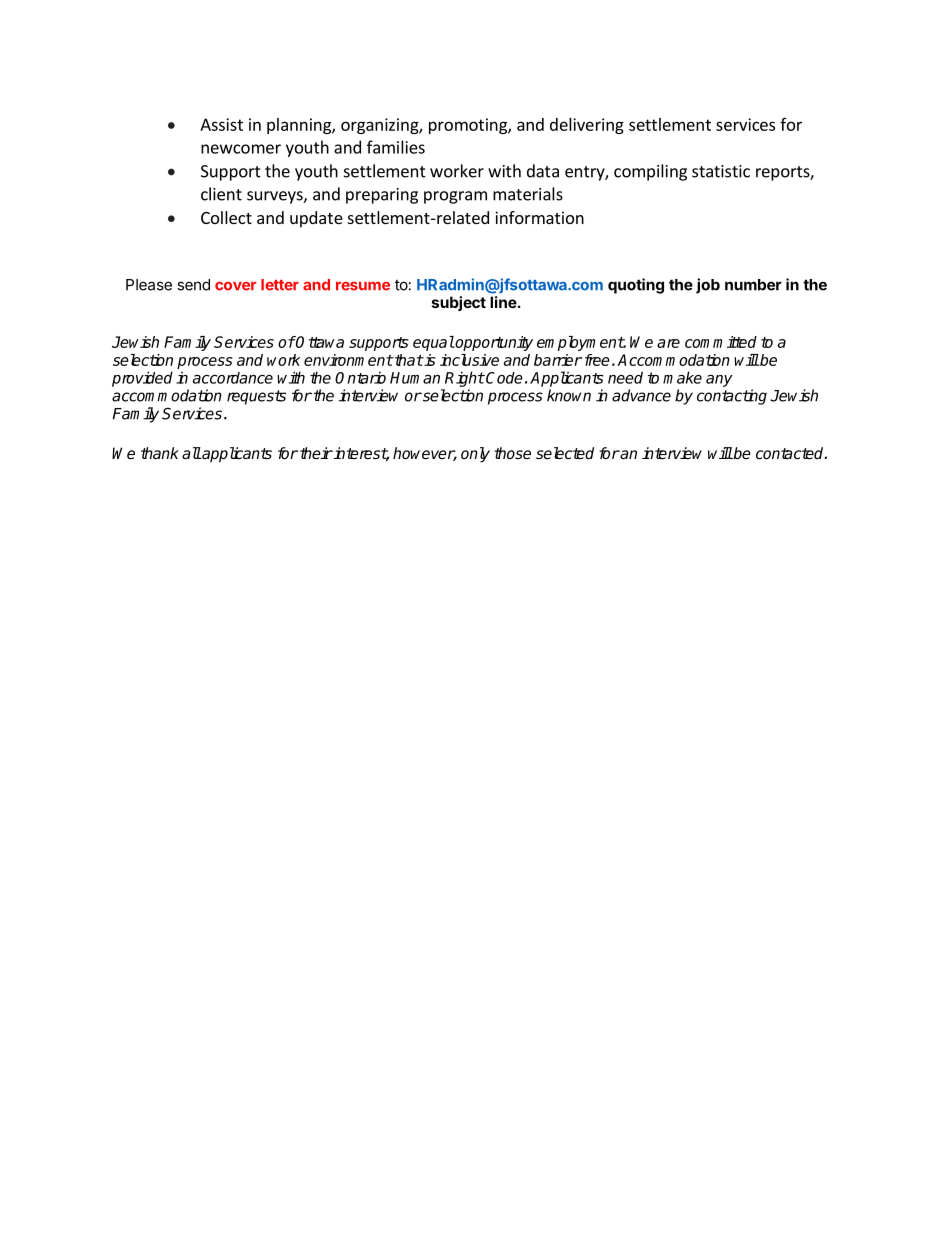  I want to click on Right, so click(465, 379).
